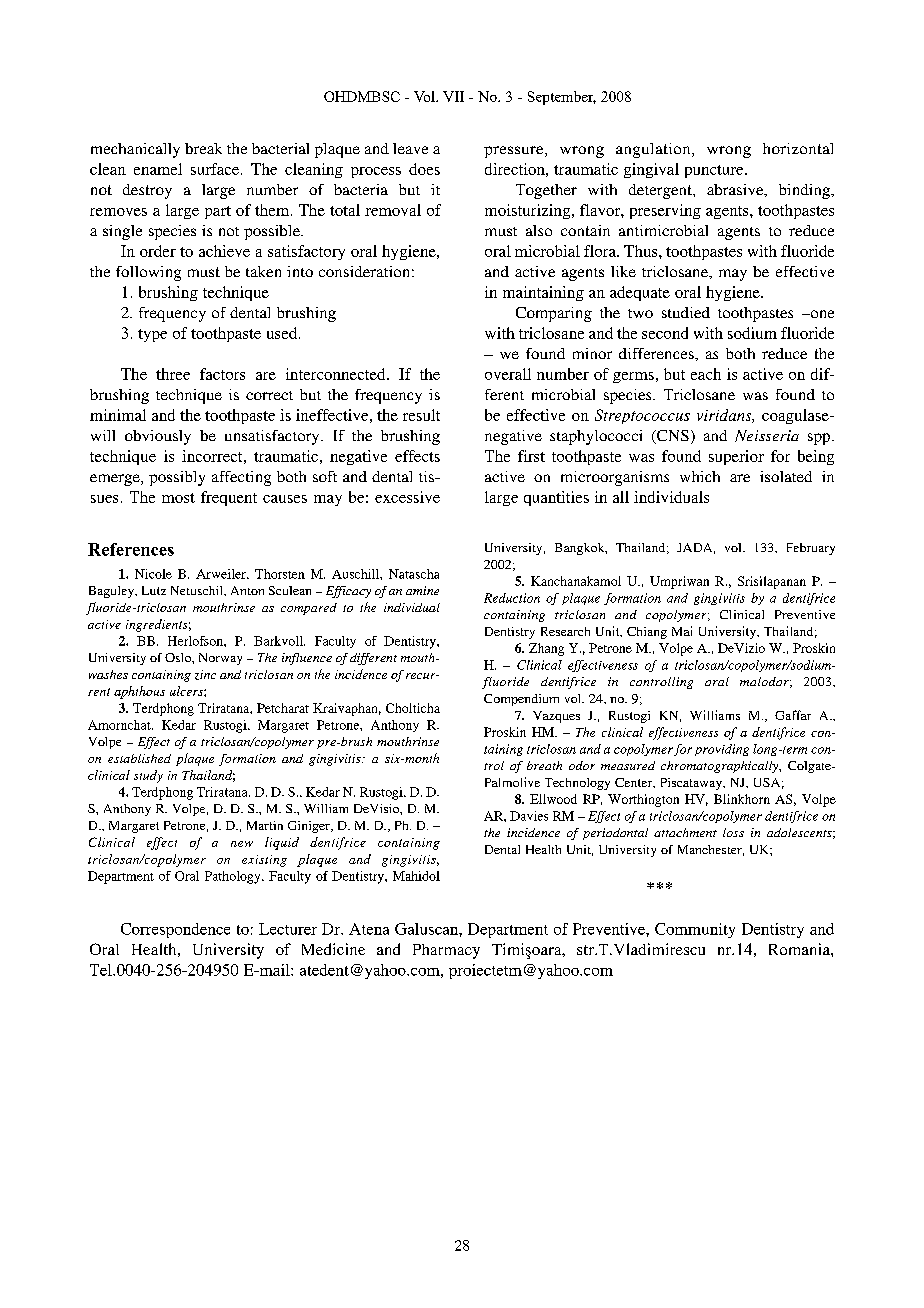 The width and height of the image is (924, 1308). Describe the element at coordinates (203, 148) in the image. I see `break` at that location.
